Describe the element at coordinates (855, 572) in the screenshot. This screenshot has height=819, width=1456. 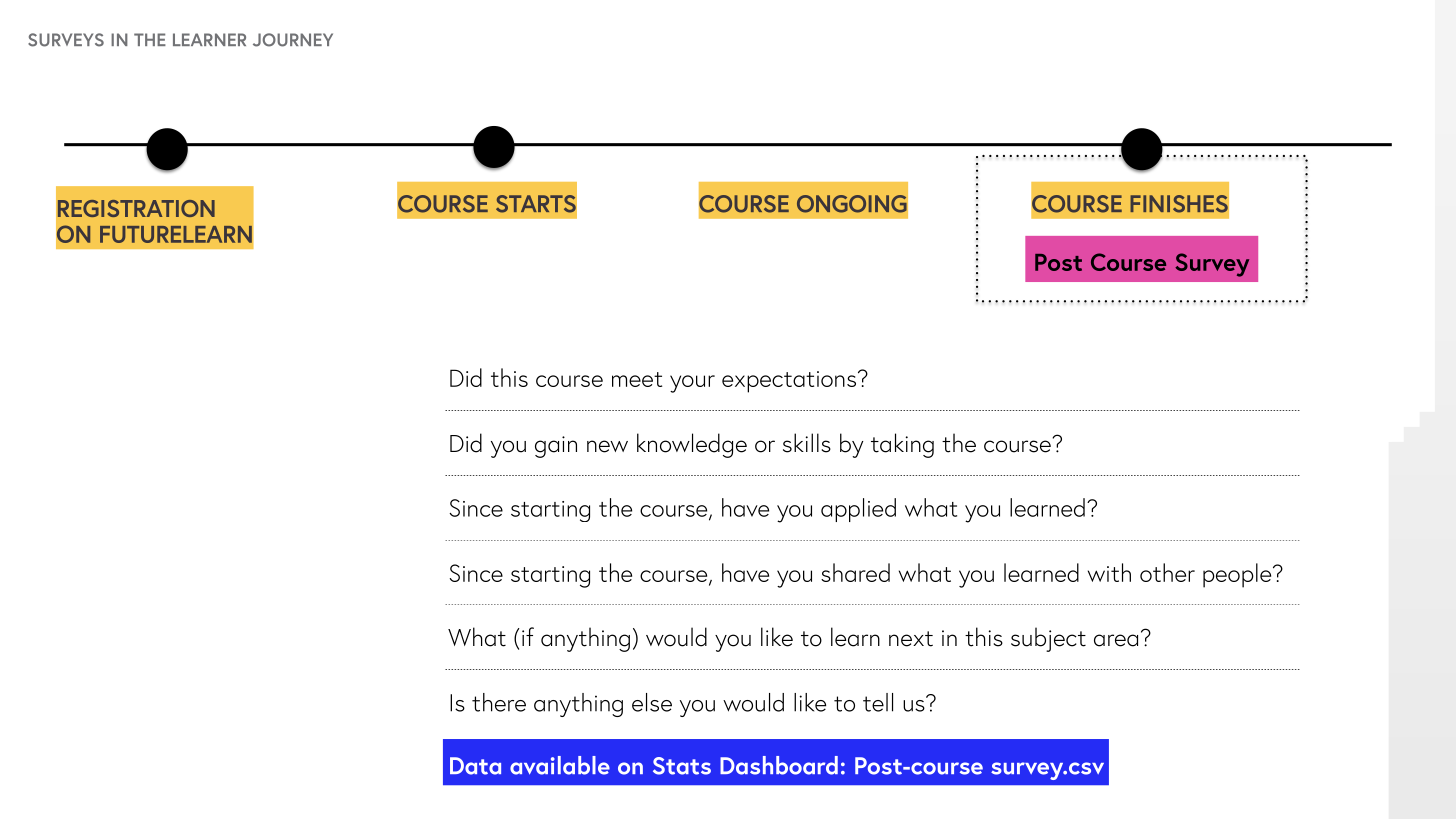
I see `shared` at that location.
